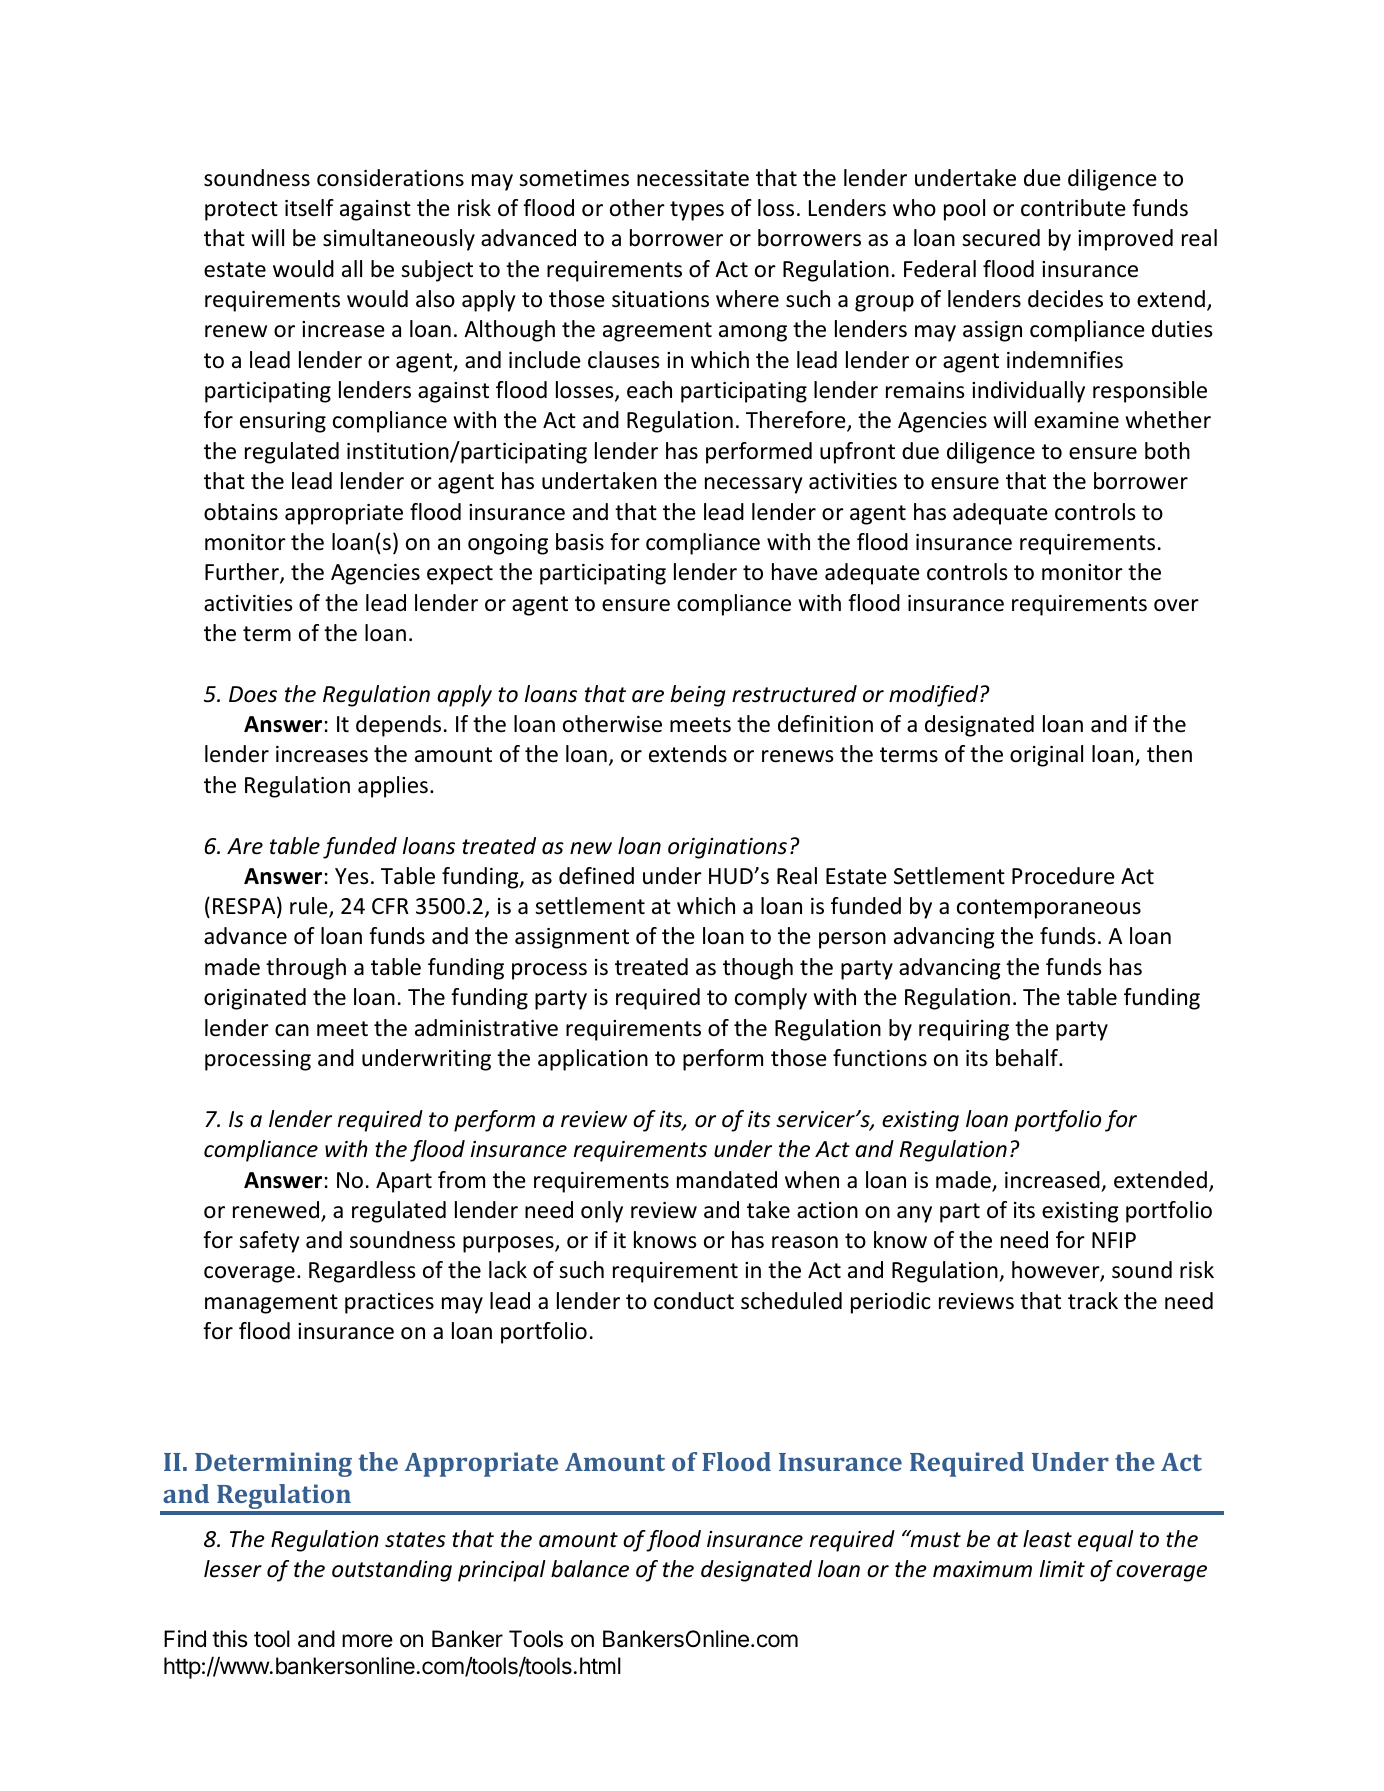 The height and width of the image is (1791, 1384). Describe the element at coordinates (590, 1569) in the image. I see `balance` at that location.
